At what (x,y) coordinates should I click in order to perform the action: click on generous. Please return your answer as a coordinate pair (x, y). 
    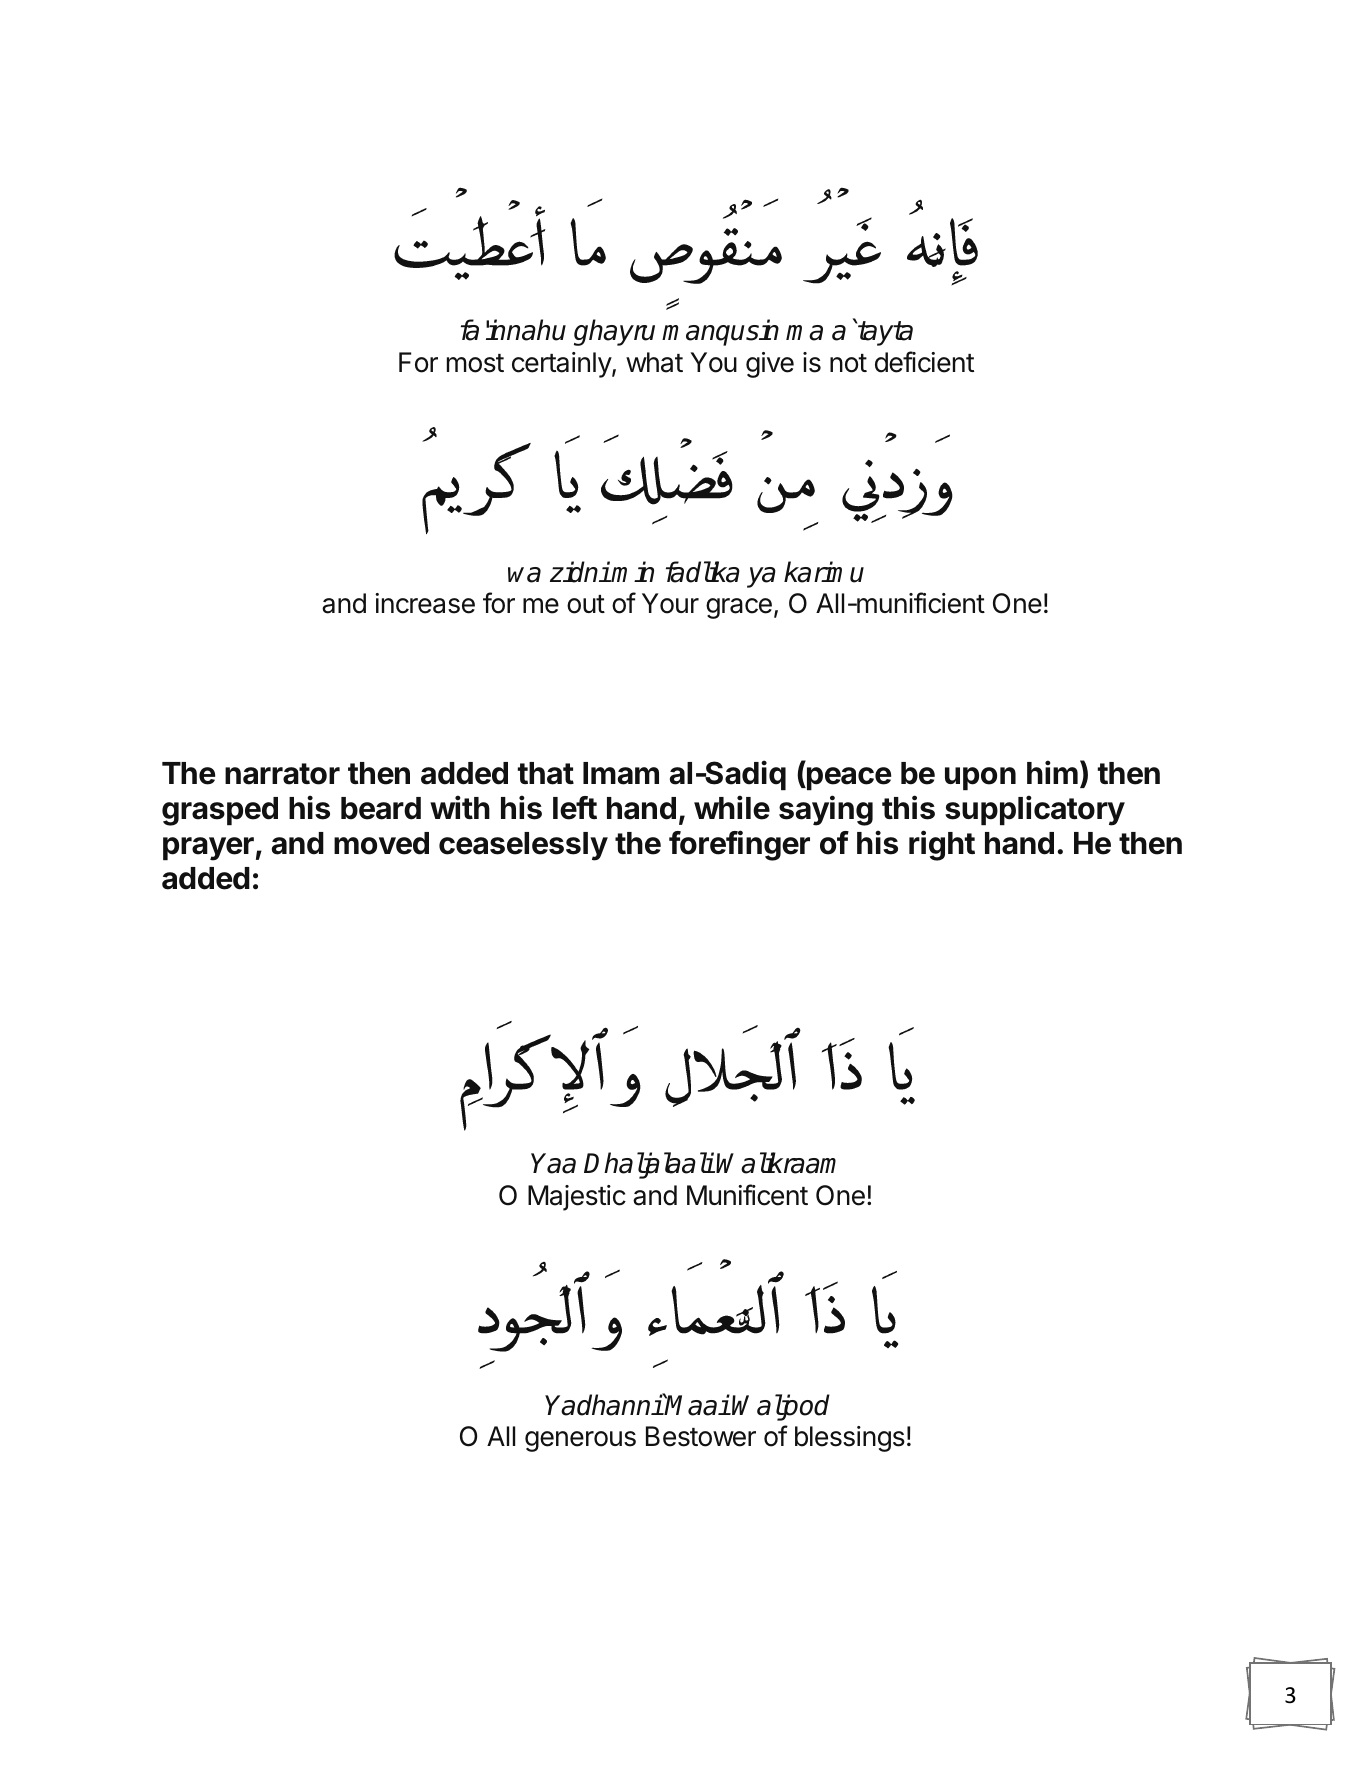
    Looking at the image, I should click on (580, 1441).
